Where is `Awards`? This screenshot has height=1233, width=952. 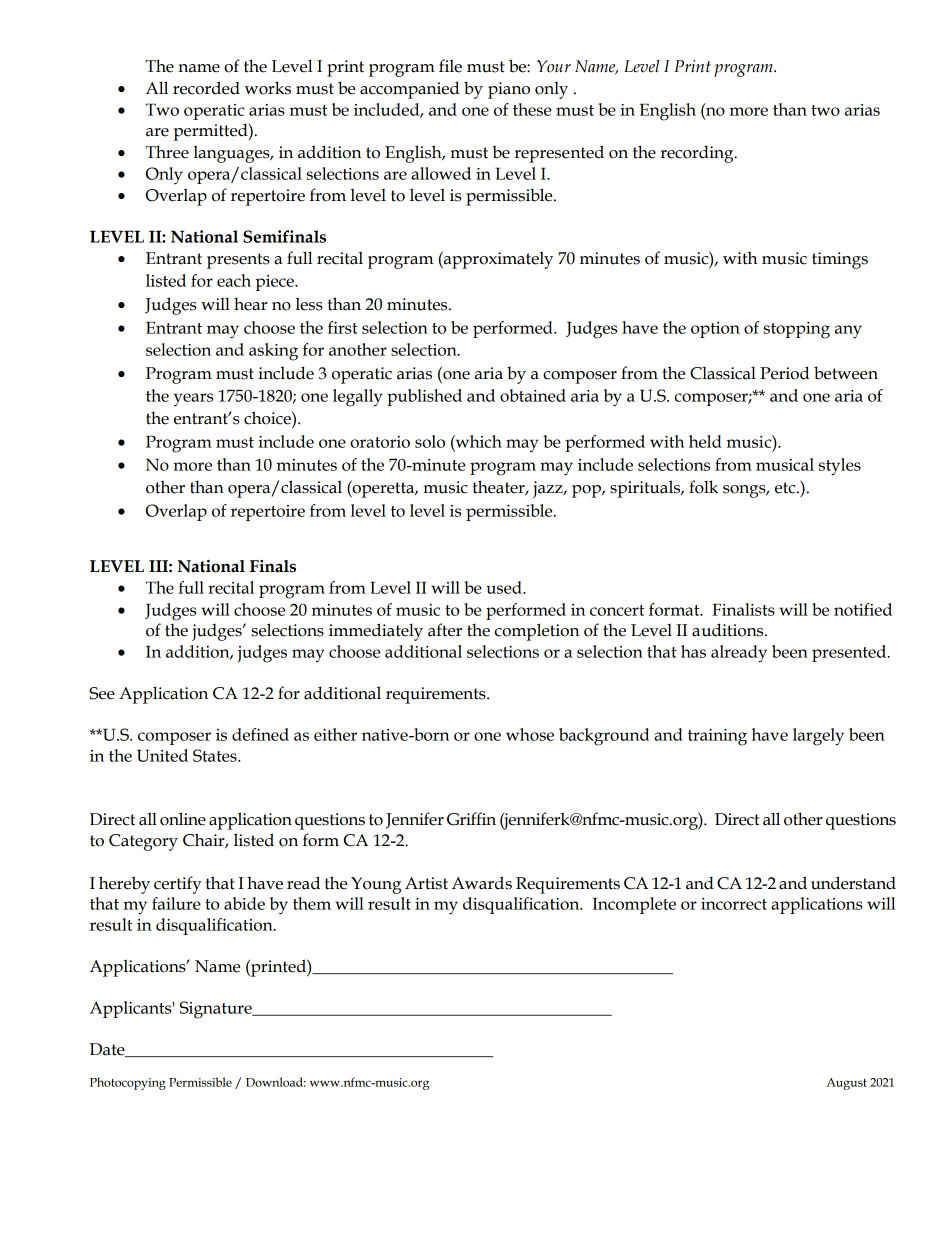
Awards is located at coordinates (482, 883).
